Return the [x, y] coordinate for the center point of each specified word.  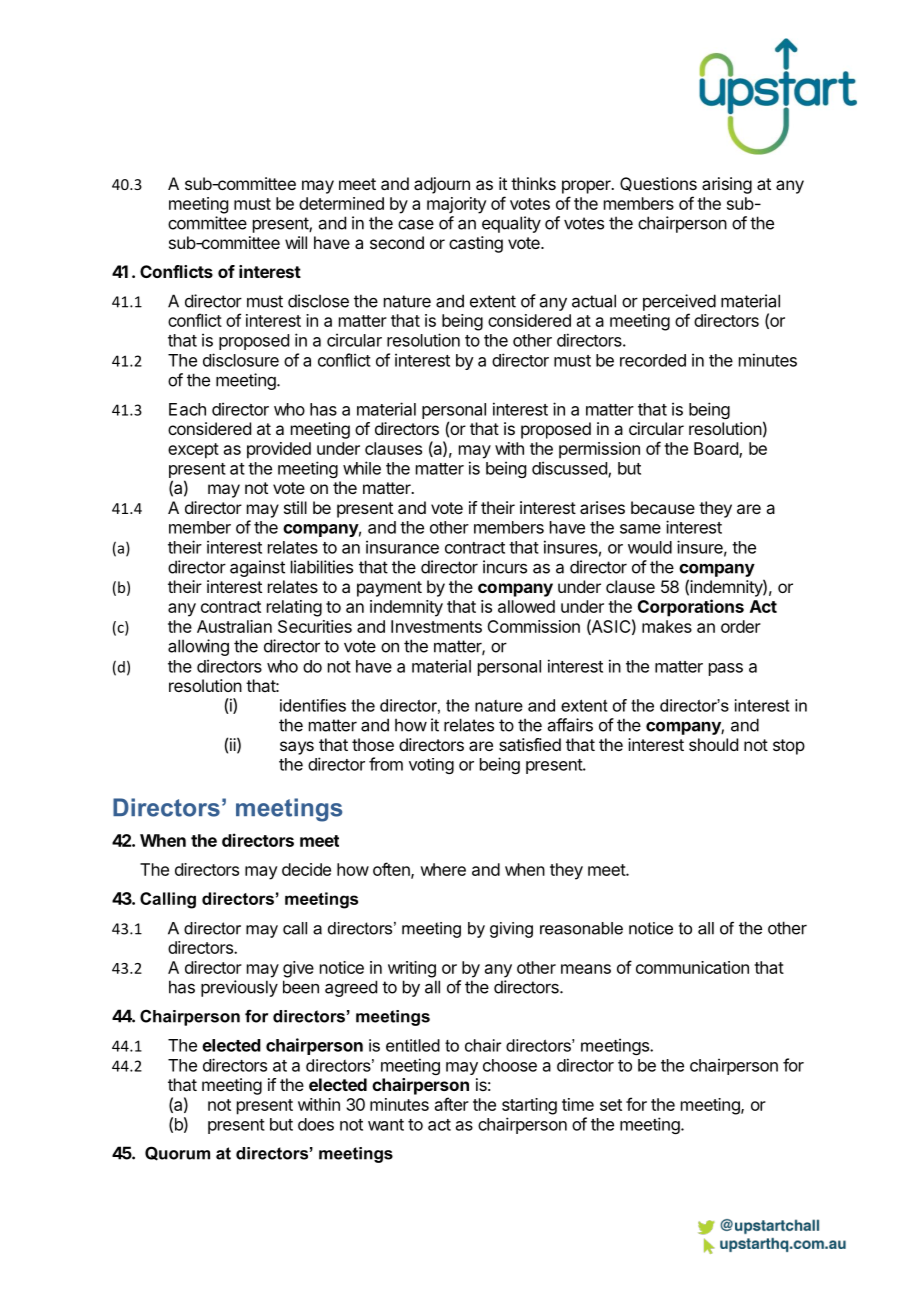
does [316, 1124]
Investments [436, 626]
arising [727, 185]
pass [726, 669]
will [296, 242]
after [452, 1104]
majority [457, 205]
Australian [234, 626]
